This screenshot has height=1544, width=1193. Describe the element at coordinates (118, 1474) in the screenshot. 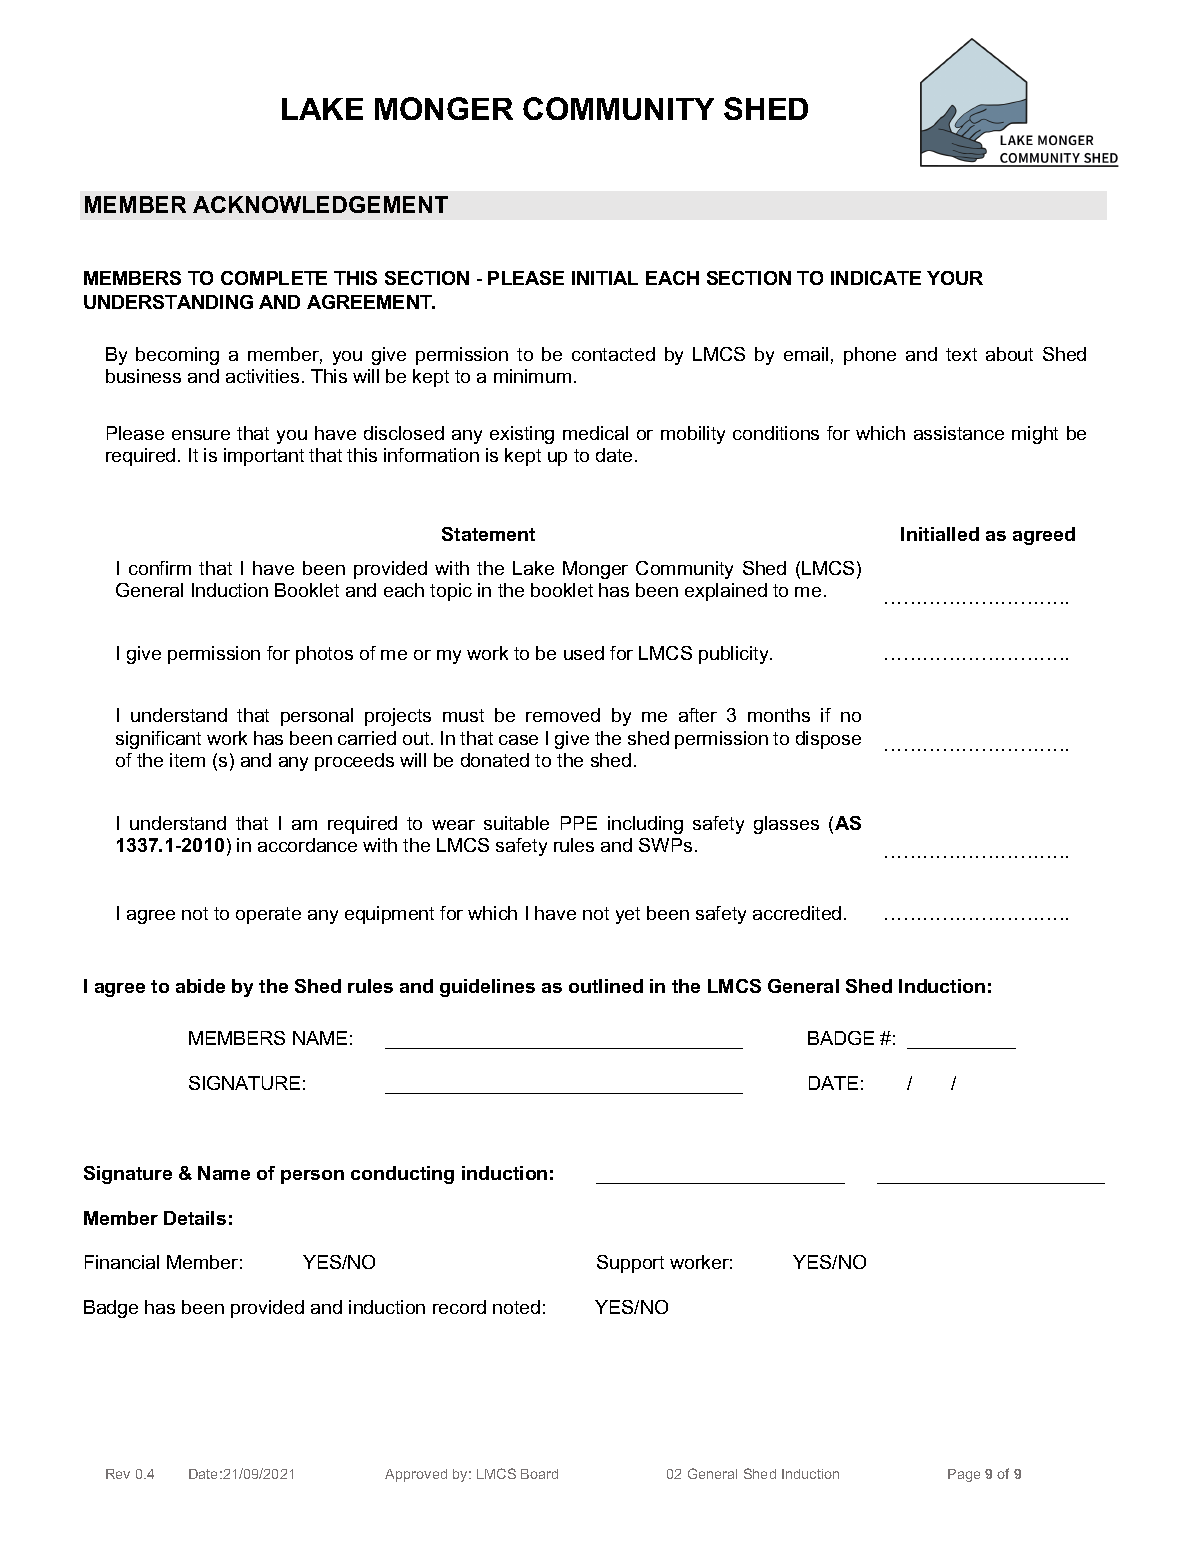

I see `Rev` at that location.
